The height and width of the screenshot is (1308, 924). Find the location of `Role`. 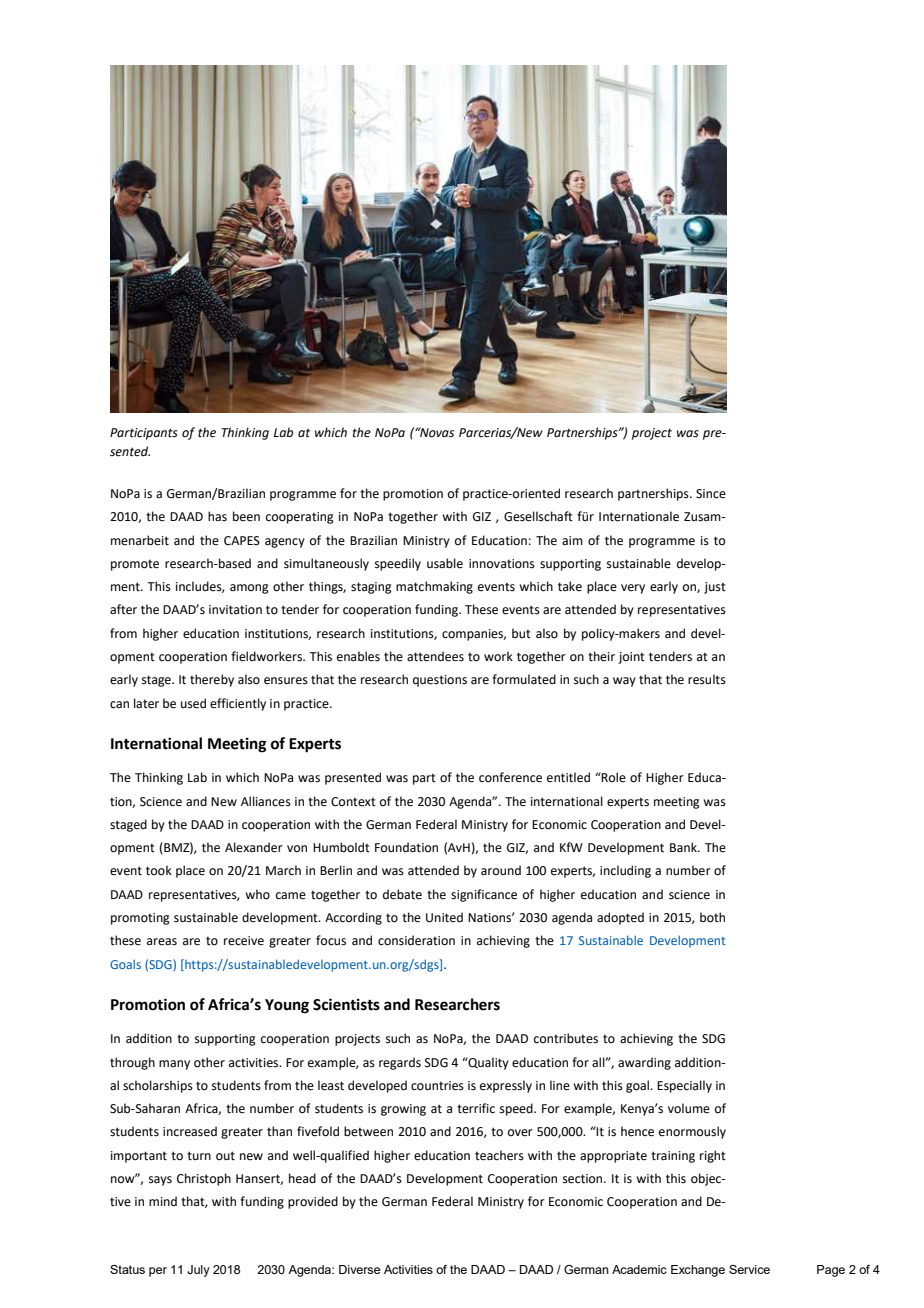

Role is located at coordinates (613, 777).
